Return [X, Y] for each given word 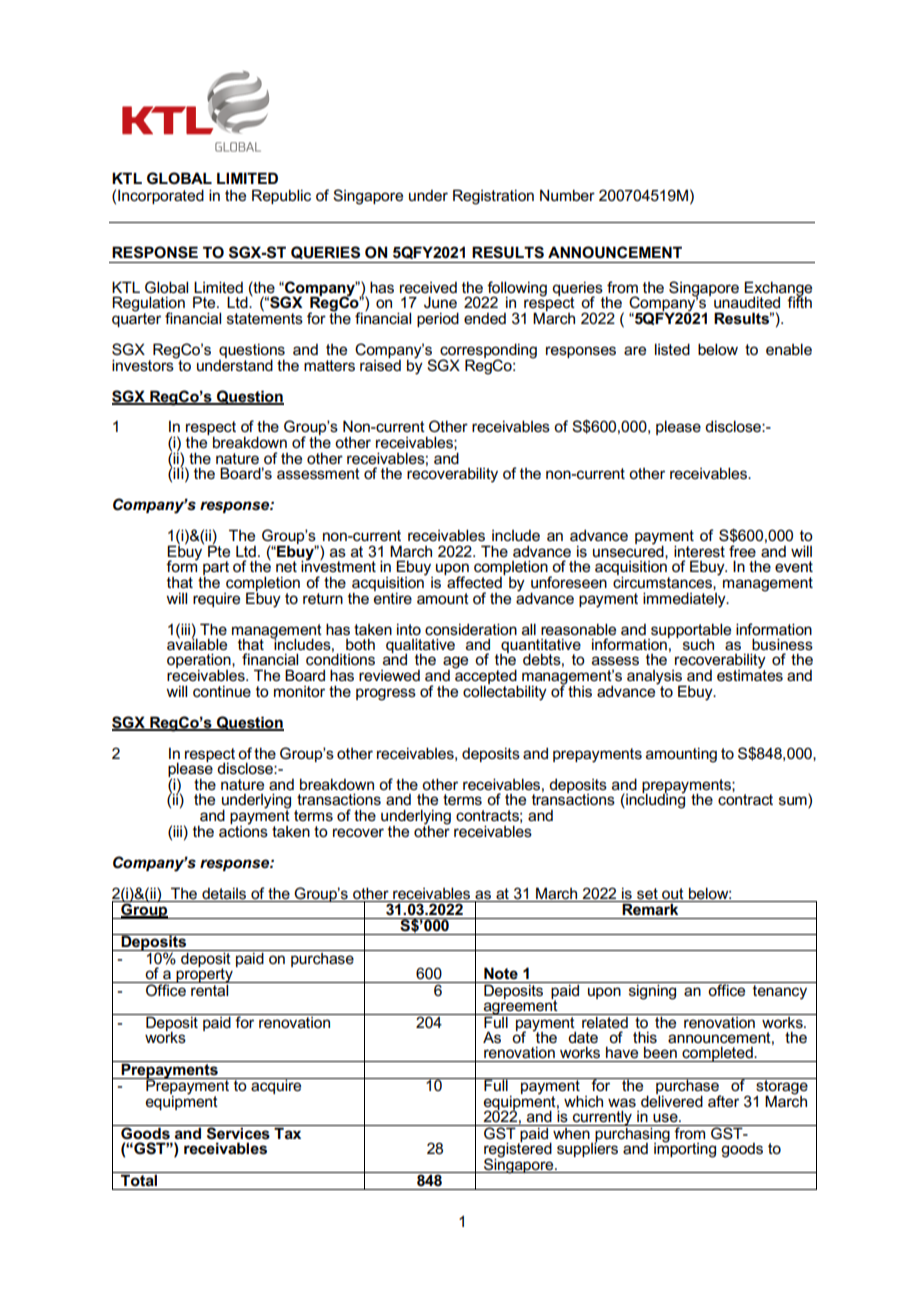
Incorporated [161, 196]
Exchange [778, 289]
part [216, 569]
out [673, 893]
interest [699, 551]
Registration [493, 197]
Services [238, 1132]
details [224, 893]
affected [474, 581]
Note [501, 973]
